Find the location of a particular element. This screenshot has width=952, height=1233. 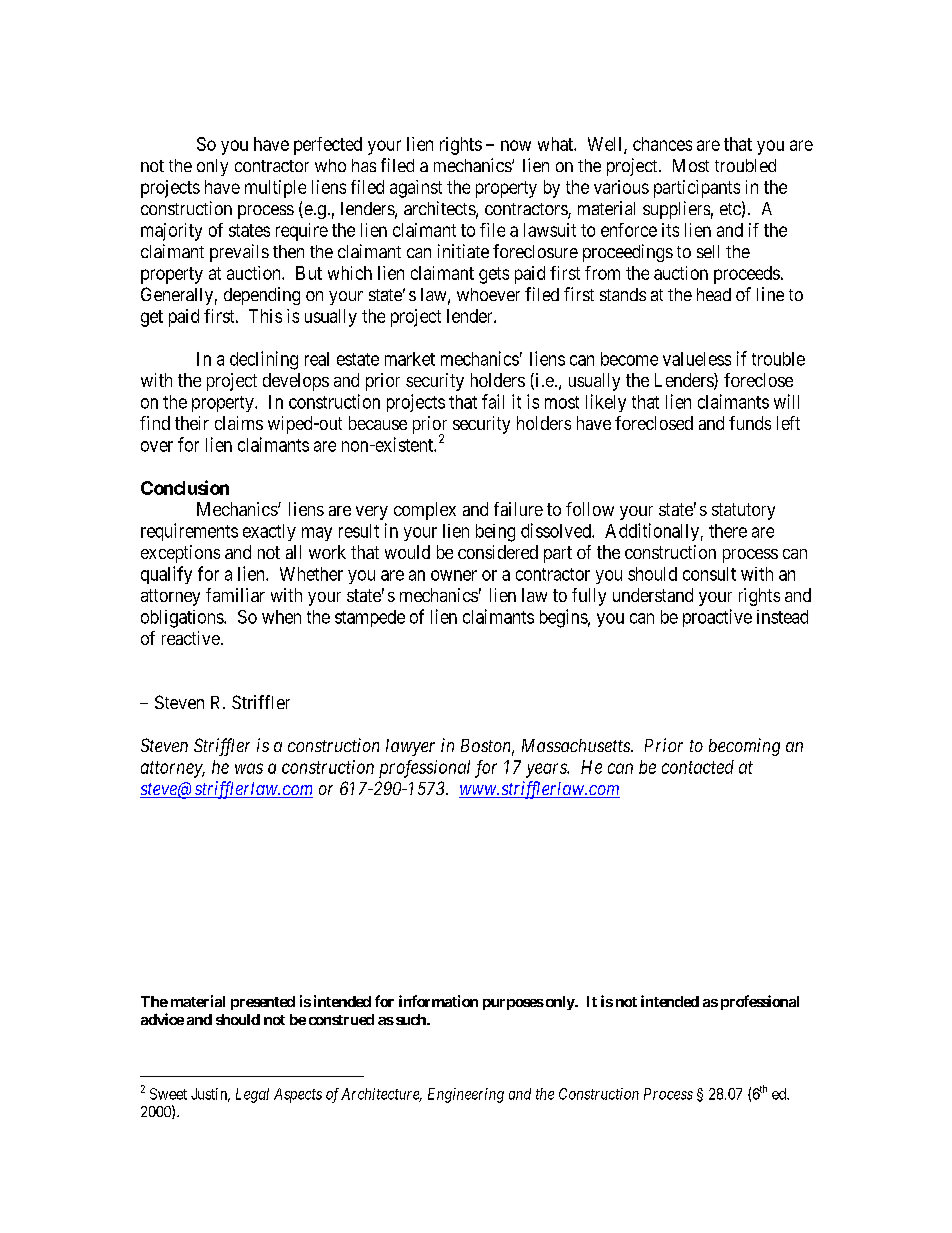

there is located at coordinates (728, 531).
